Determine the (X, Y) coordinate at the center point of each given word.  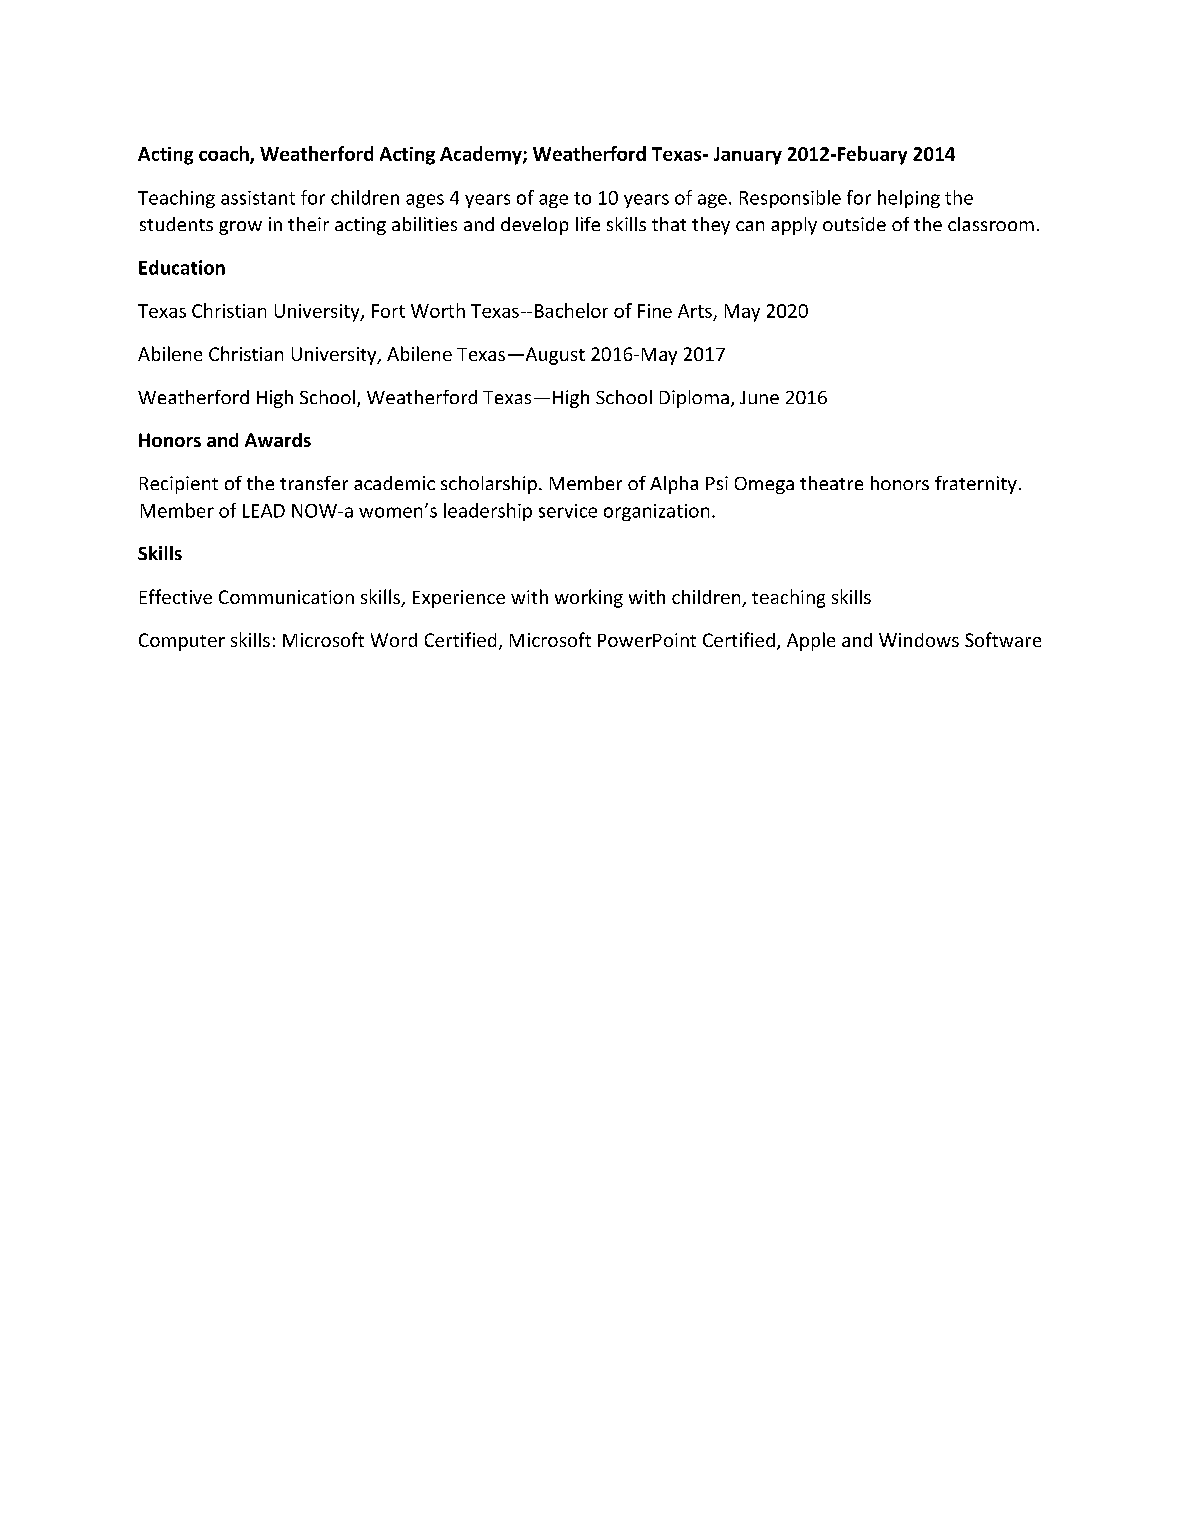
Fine (655, 311)
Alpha (674, 485)
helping (909, 199)
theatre (831, 483)
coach (225, 154)
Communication (286, 597)
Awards (278, 440)
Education (182, 267)
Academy (482, 155)
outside (854, 224)
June (759, 397)
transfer (314, 483)
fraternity (976, 485)
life (588, 224)
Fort (388, 311)
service (568, 511)
